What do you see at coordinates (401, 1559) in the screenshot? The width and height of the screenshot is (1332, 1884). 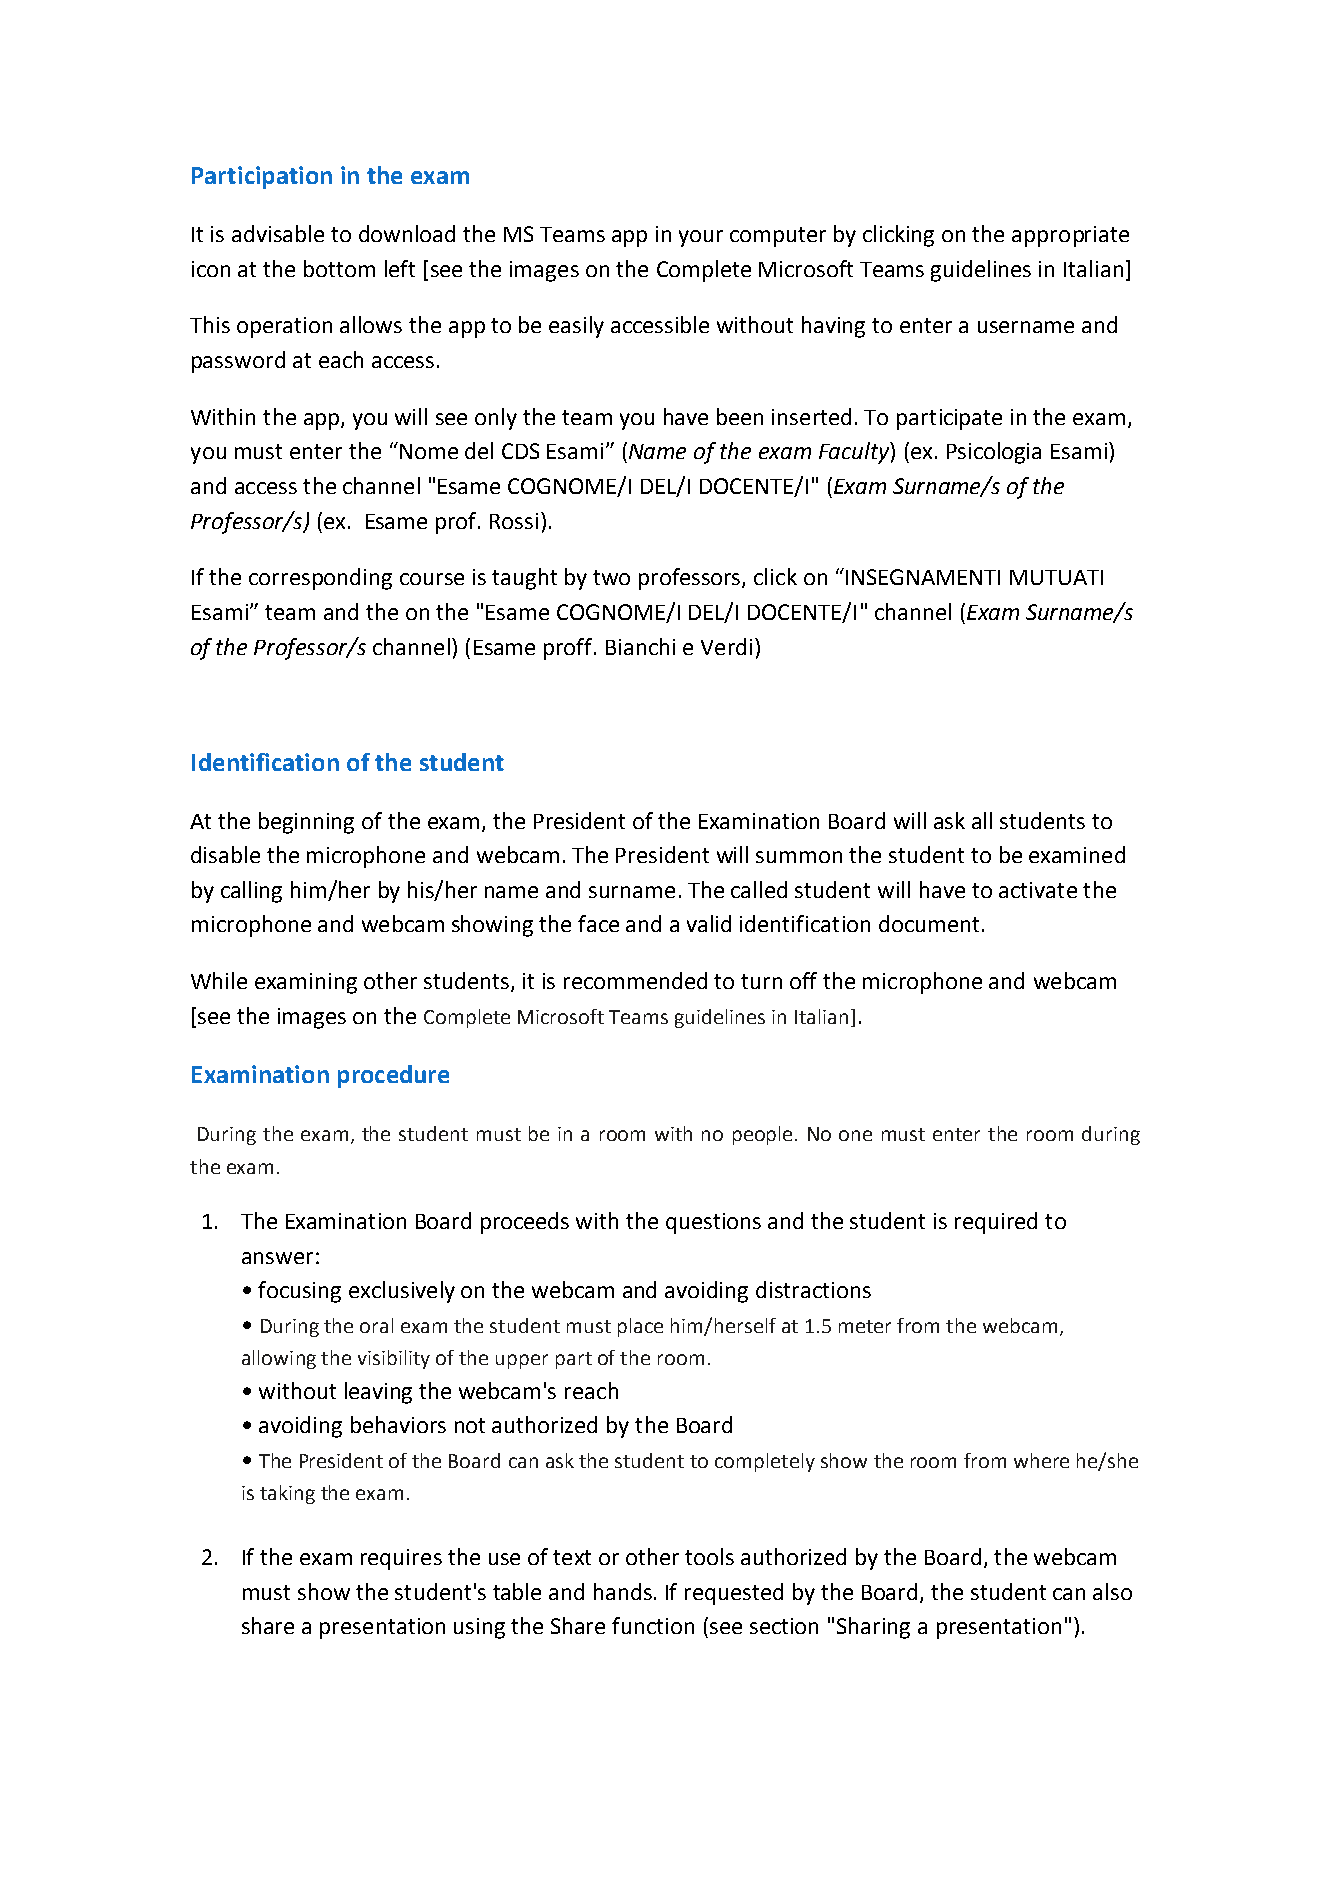 I see `requires` at bounding box center [401, 1559].
